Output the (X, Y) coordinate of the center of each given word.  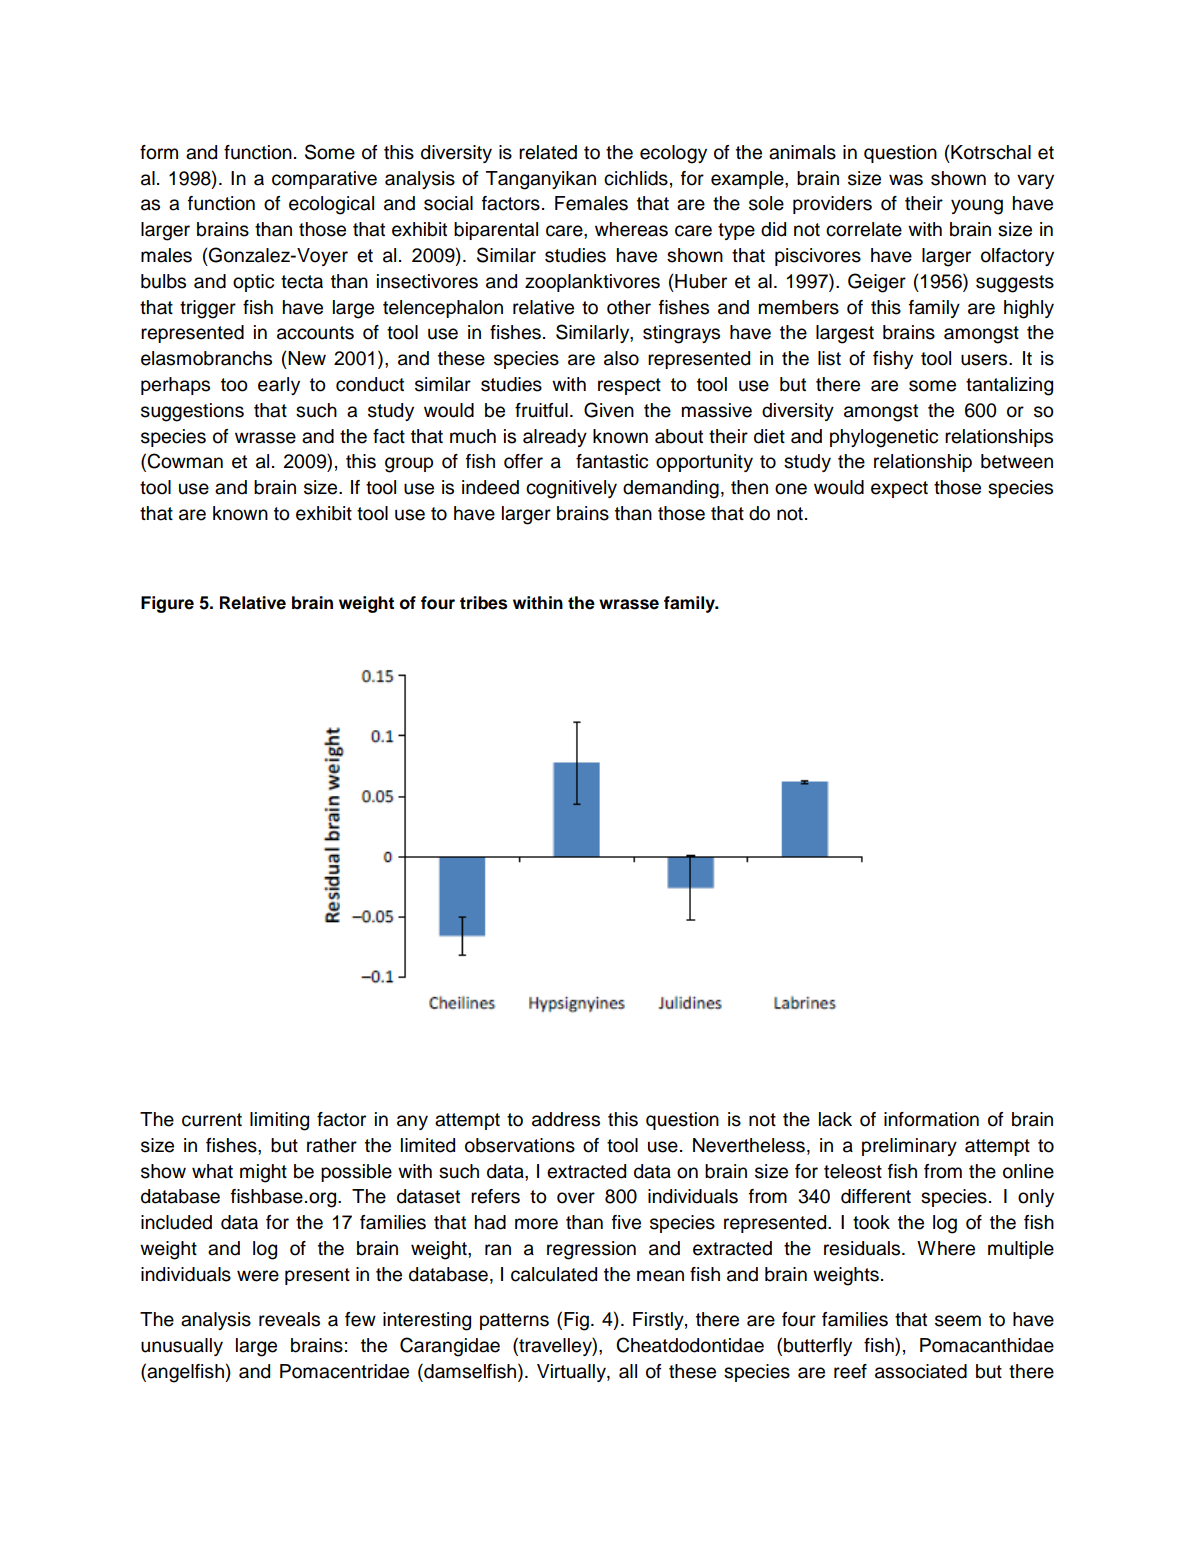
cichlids (636, 178)
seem (958, 1321)
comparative (324, 180)
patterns (514, 1321)
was (906, 180)
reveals (289, 1319)
